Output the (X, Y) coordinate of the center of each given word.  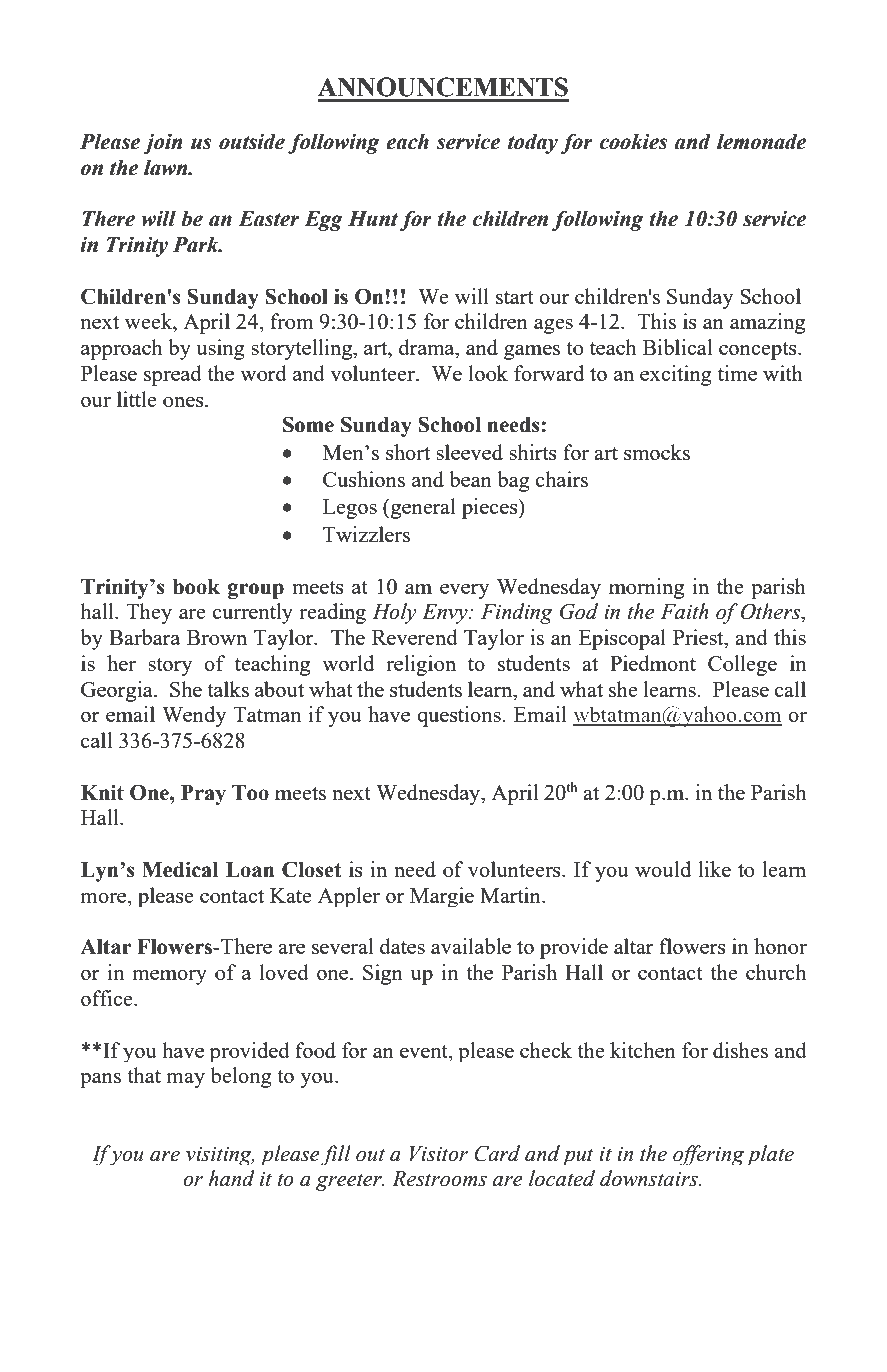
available (471, 946)
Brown (217, 637)
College (742, 665)
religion (421, 665)
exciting (676, 375)
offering (708, 1155)
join (162, 143)
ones (184, 402)
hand (231, 1178)
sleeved (469, 452)
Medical (180, 869)
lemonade (762, 141)
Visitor (439, 1154)
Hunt (373, 219)
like (714, 869)
